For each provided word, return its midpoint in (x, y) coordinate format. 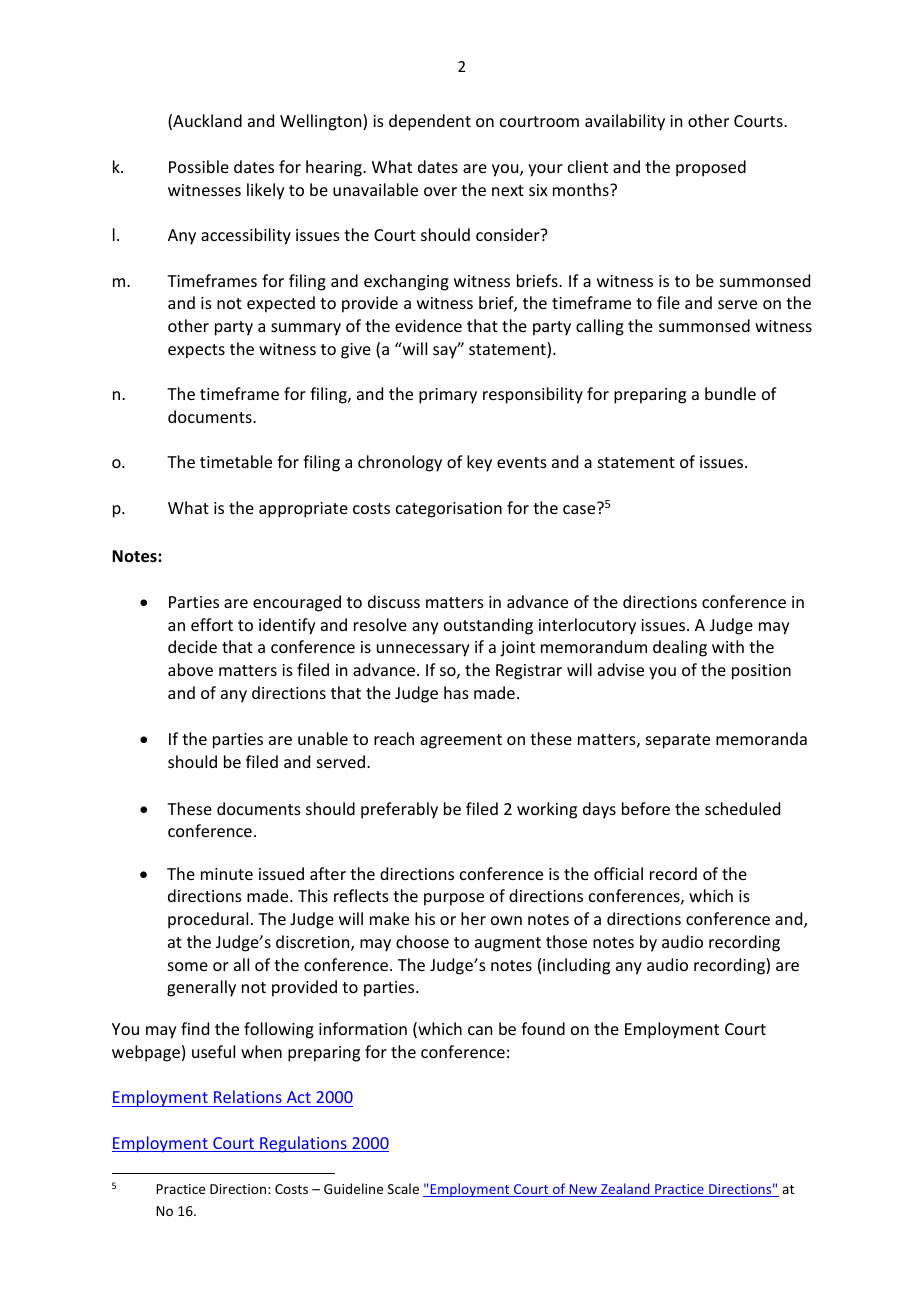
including (576, 966)
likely (266, 191)
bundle (730, 393)
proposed (711, 168)
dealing (680, 648)
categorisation (449, 510)
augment (508, 944)
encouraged (297, 603)
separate (678, 741)
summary (306, 329)
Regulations (303, 1144)
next (508, 190)
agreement (461, 741)
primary (448, 396)
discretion (314, 943)
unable (323, 738)
